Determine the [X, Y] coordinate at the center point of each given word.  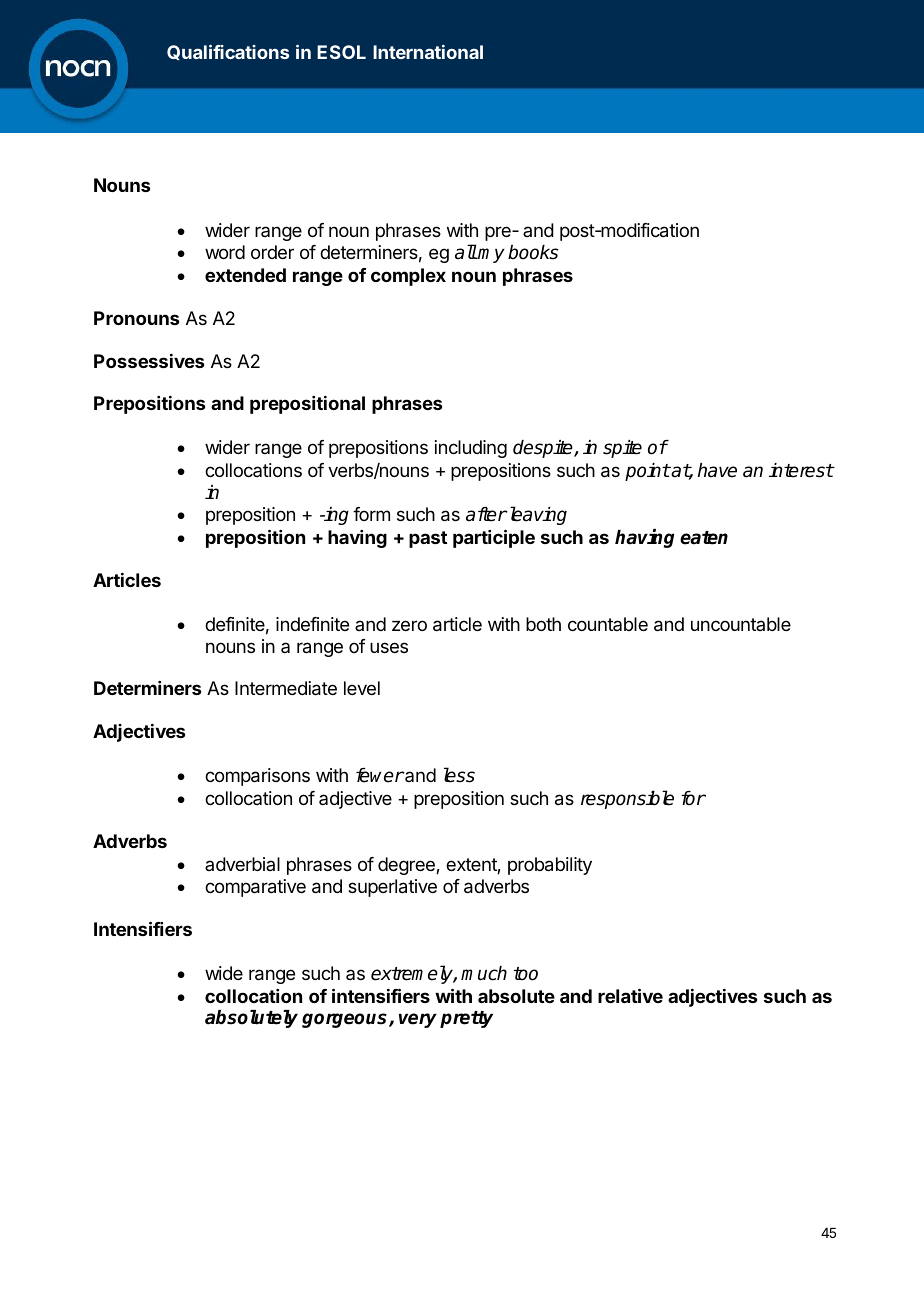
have [717, 470]
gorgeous [346, 1020]
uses [389, 647]
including [471, 449]
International [428, 52]
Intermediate [286, 688]
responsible [627, 799]
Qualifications [228, 52]
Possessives [149, 361]
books [533, 252]
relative [630, 995]
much [484, 973]
